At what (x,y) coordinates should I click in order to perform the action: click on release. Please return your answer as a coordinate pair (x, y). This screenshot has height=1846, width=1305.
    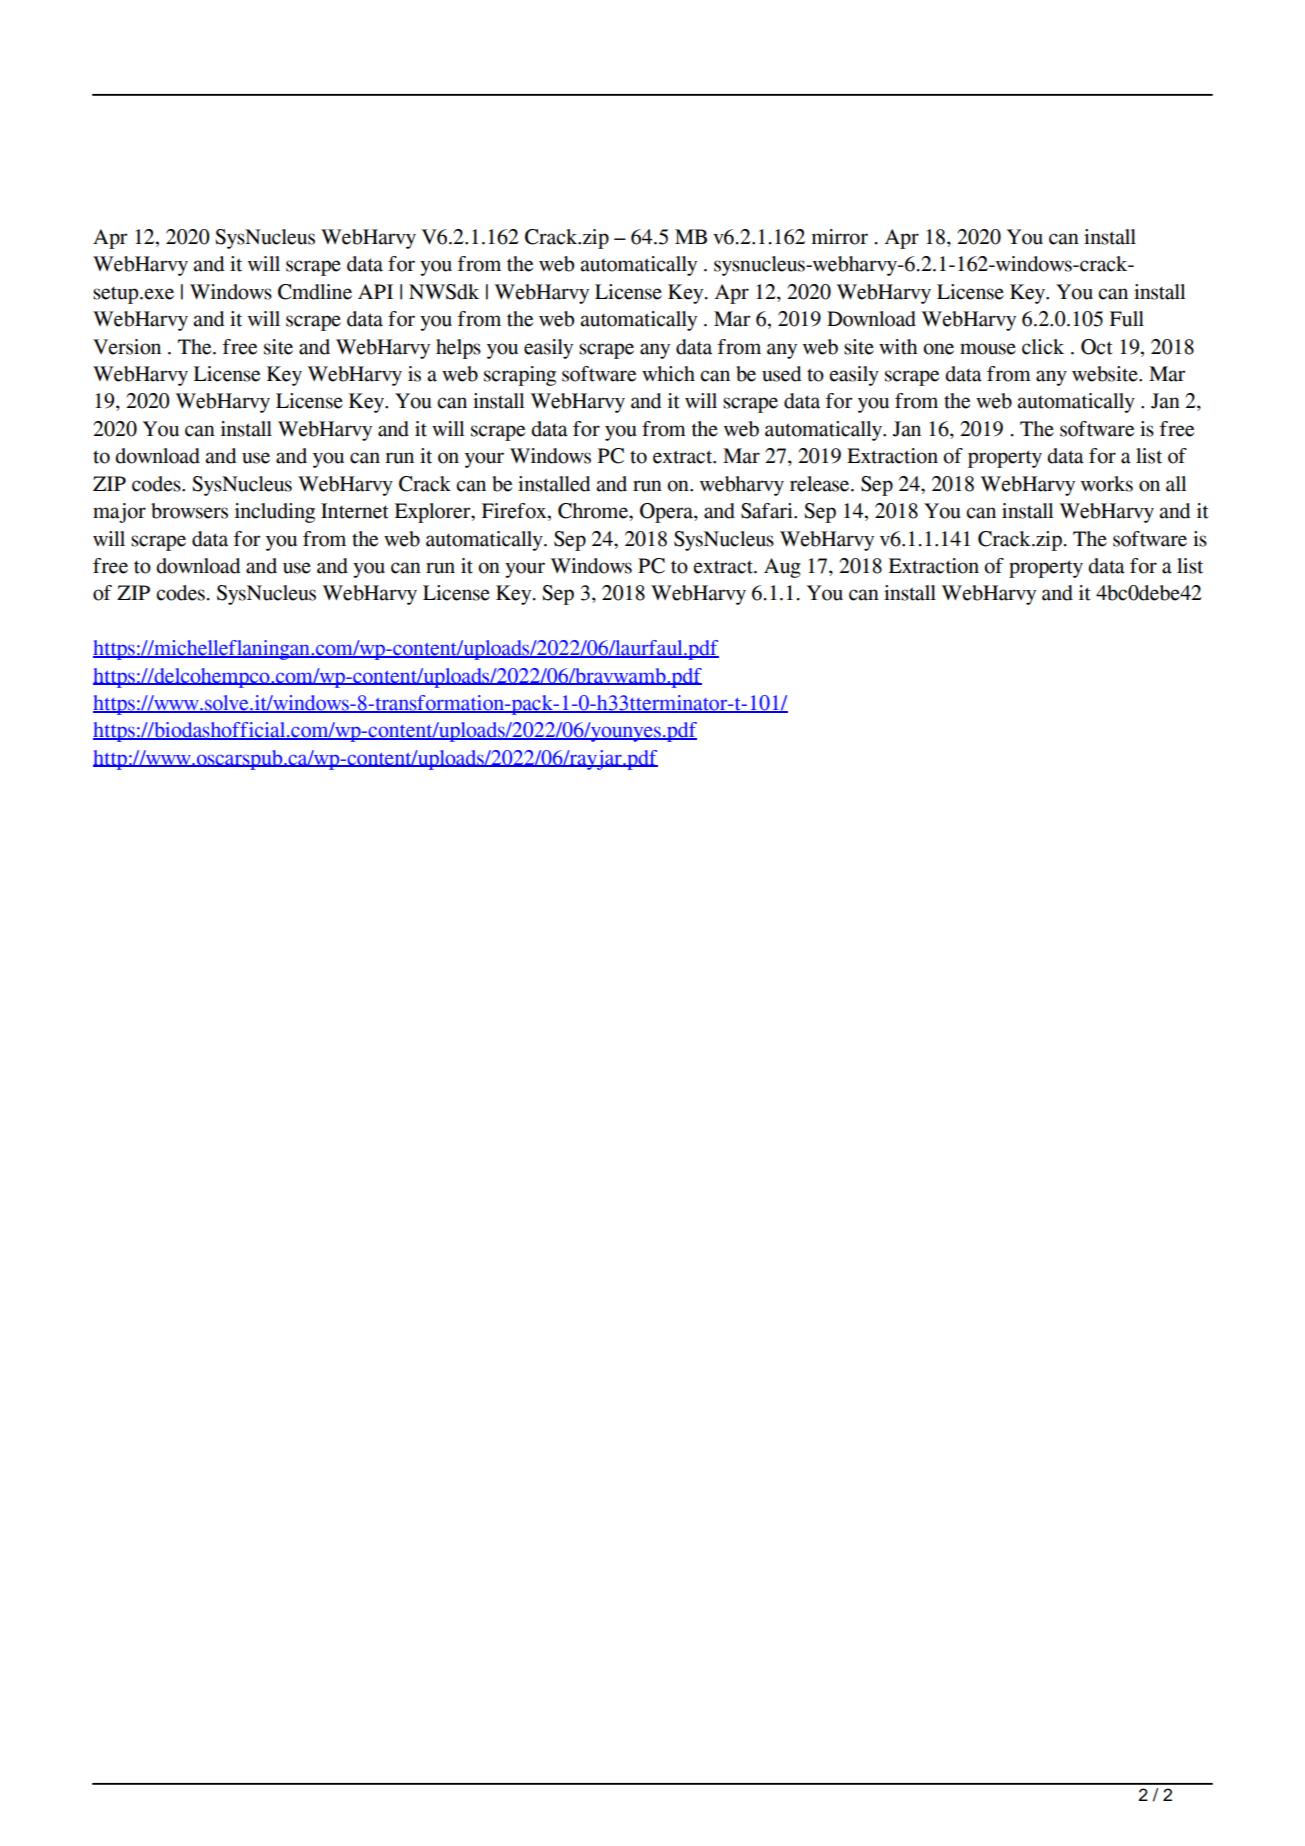
    Looking at the image, I should click on (821, 484).
